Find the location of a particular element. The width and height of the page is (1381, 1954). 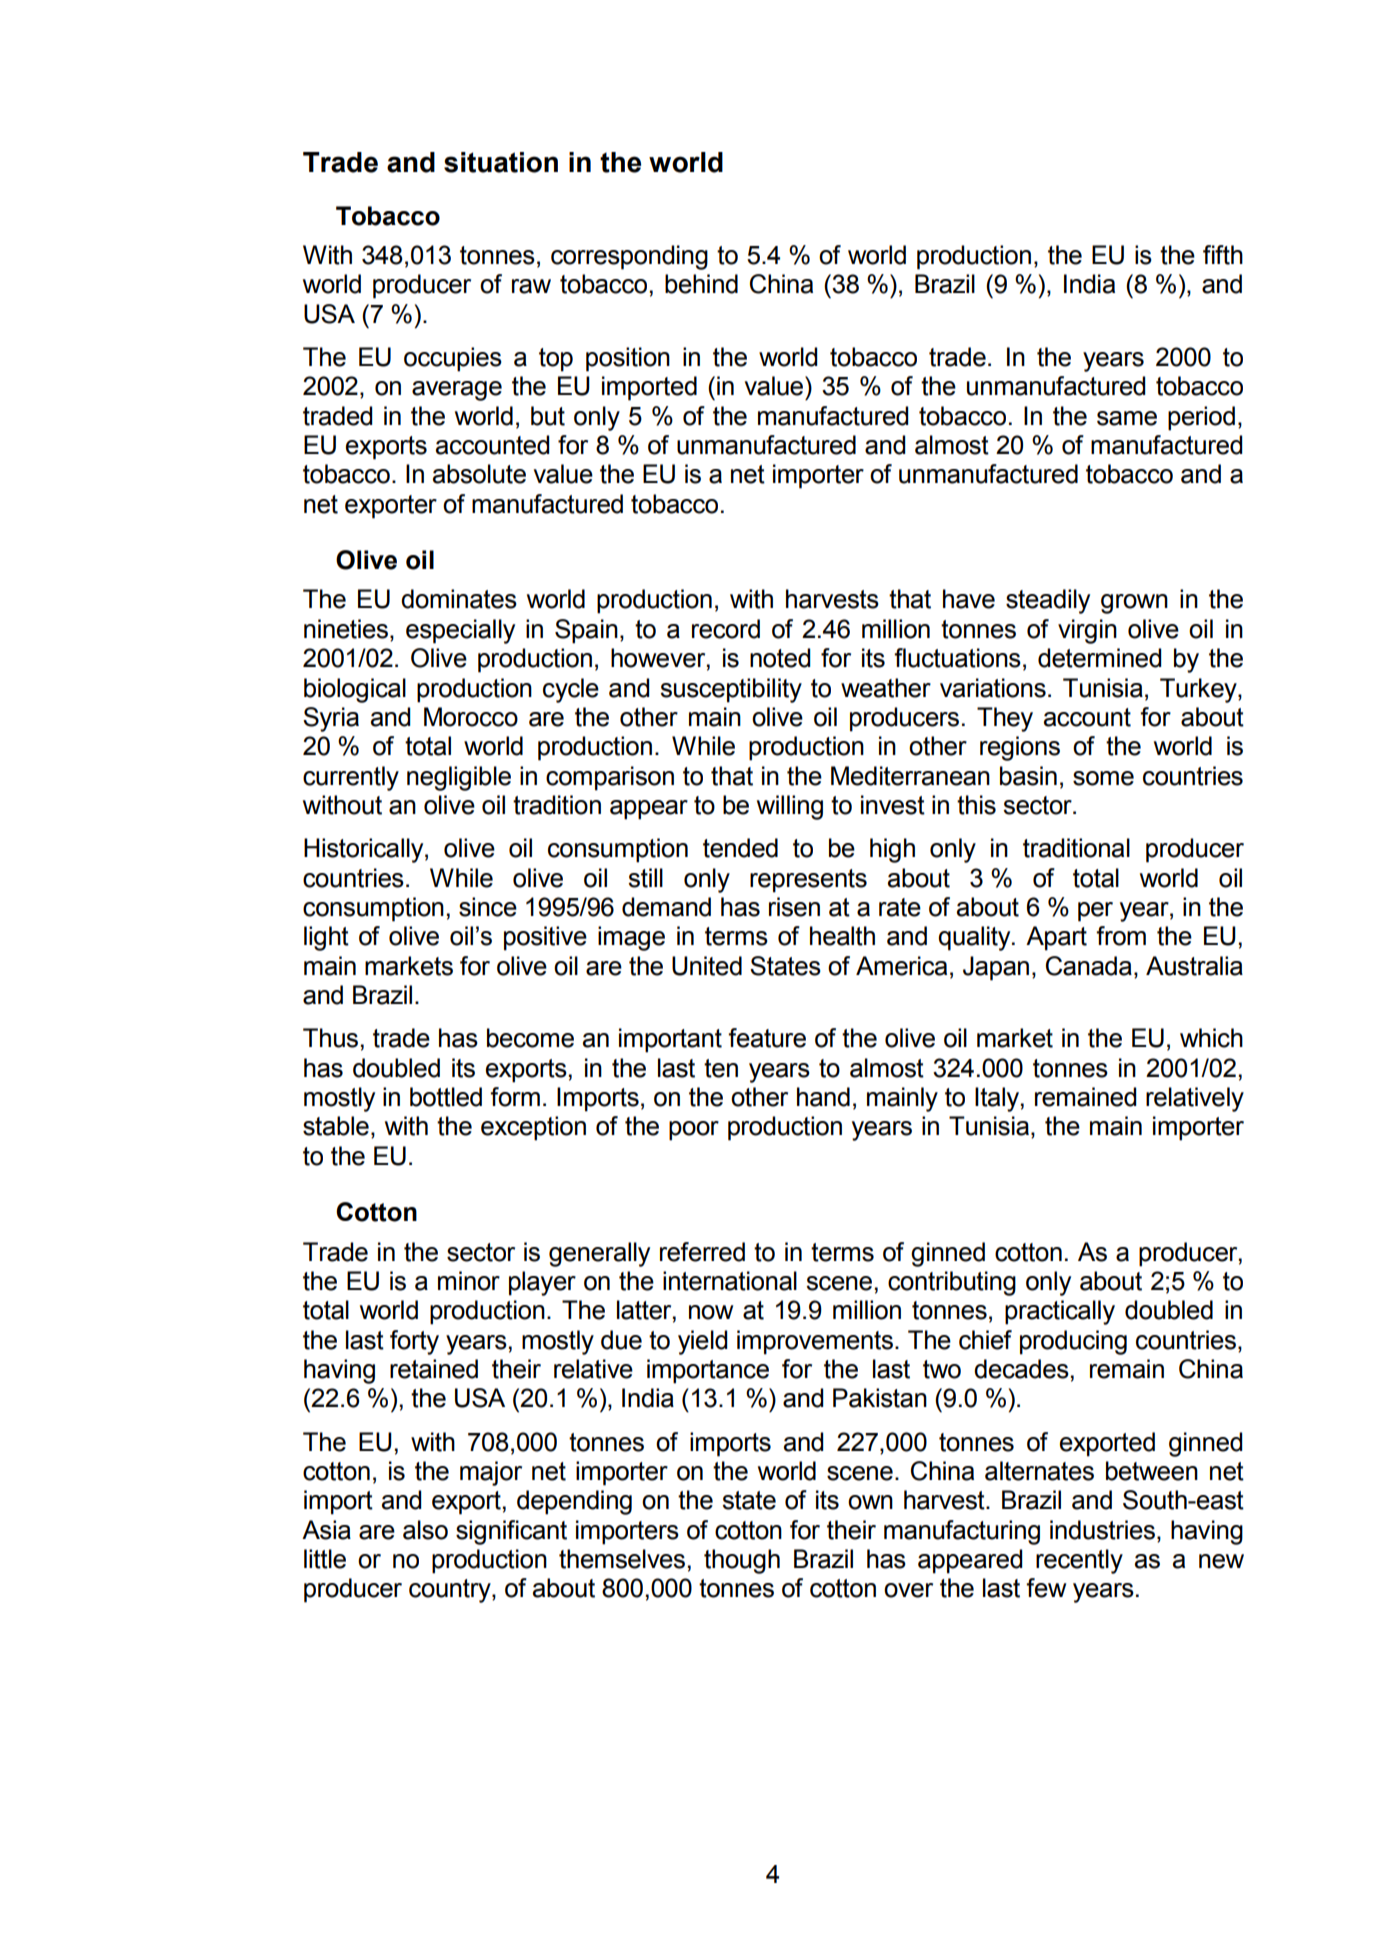

practically is located at coordinates (1060, 1312).
